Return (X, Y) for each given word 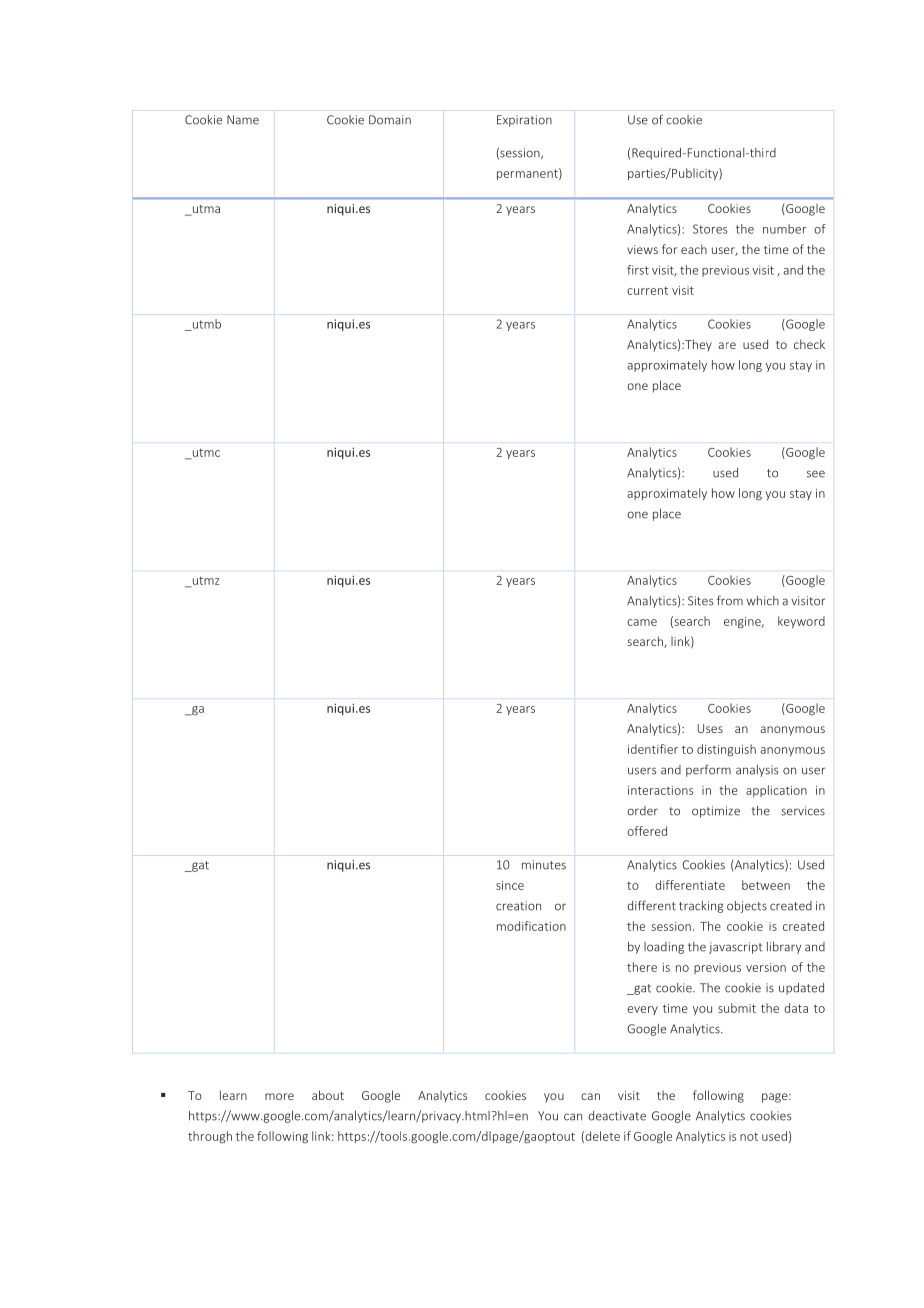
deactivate (617, 1116)
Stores (710, 229)
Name (243, 120)
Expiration (524, 121)
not (749, 1136)
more (279, 1096)
